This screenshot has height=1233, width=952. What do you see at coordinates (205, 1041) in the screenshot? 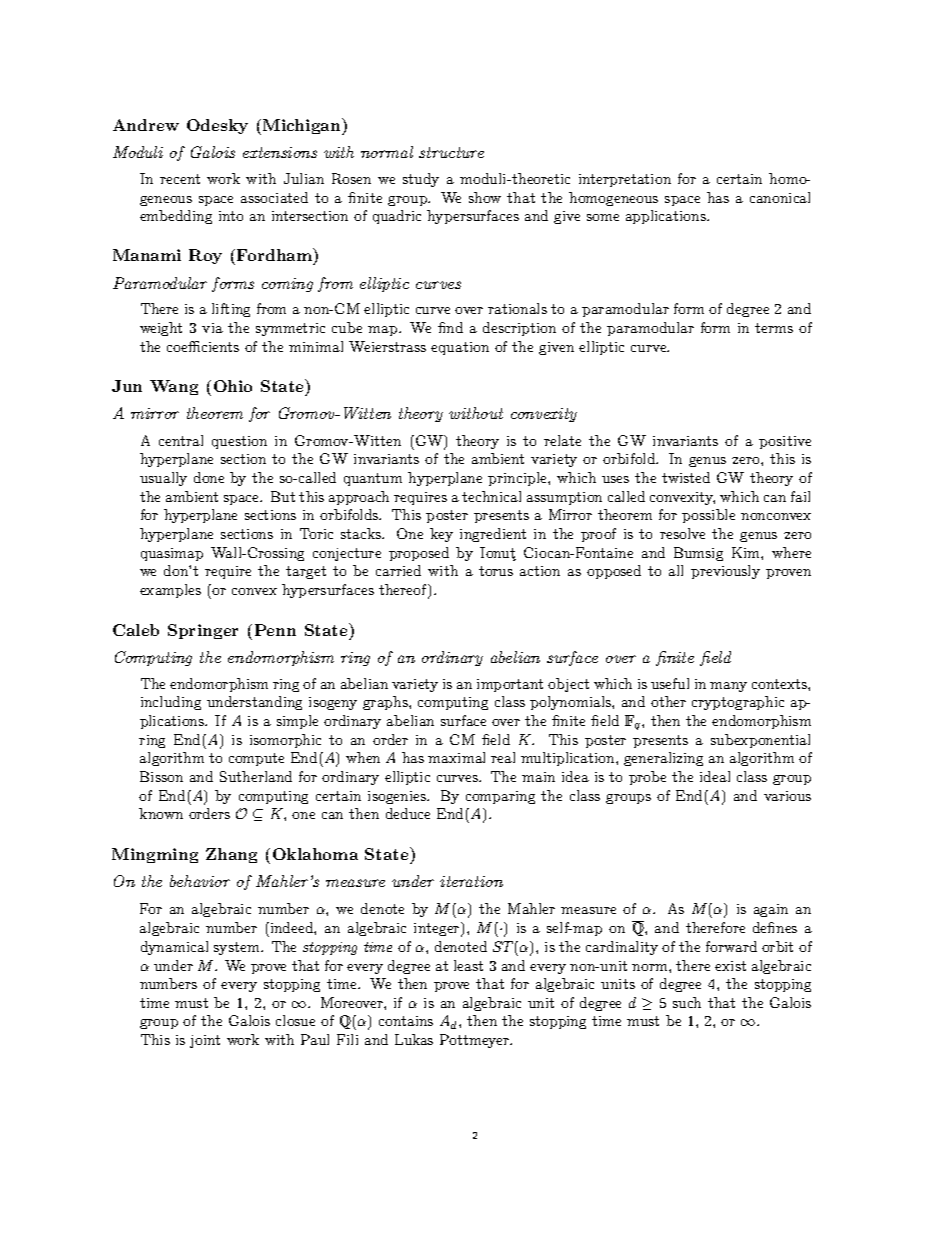
I see `joint` at bounding box center [205, 1041].
